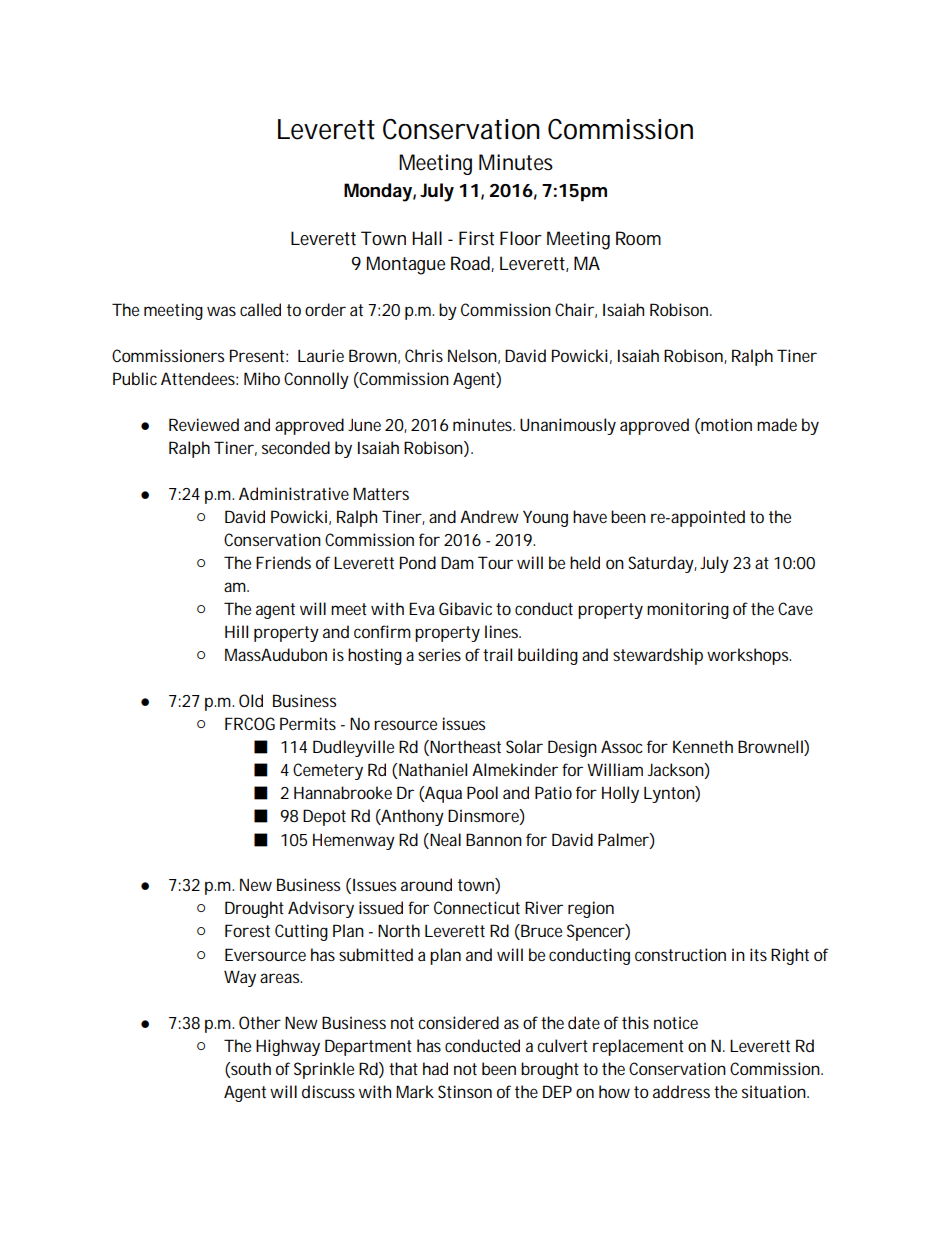 The image size is (952, 1233). I want to click on had, so click(435, 1068).
